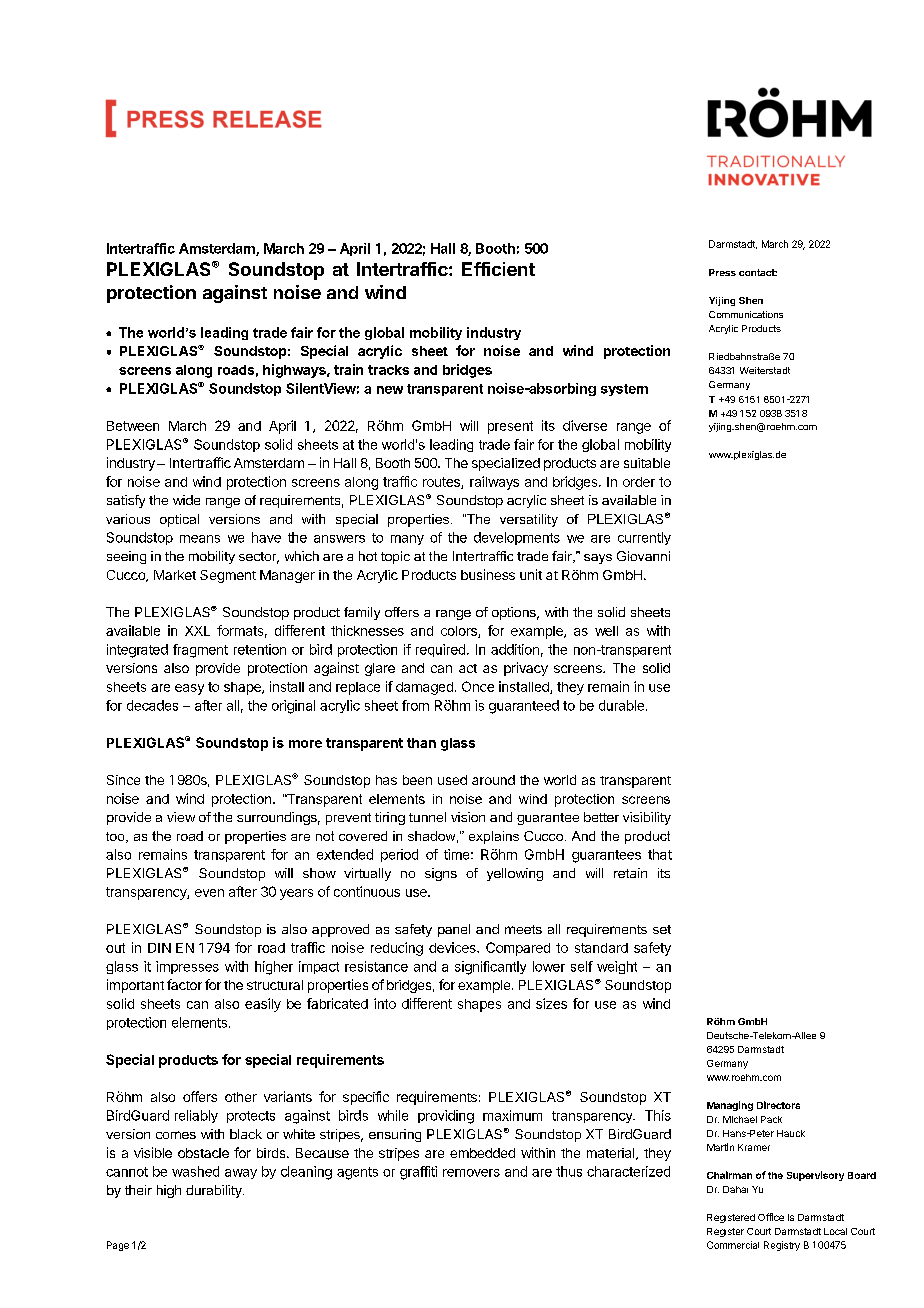 This page has width=924, height=1308. What do you see at coordinates (647, 818) in the page?
I see `visibility` at bounding box center [647, 818].
